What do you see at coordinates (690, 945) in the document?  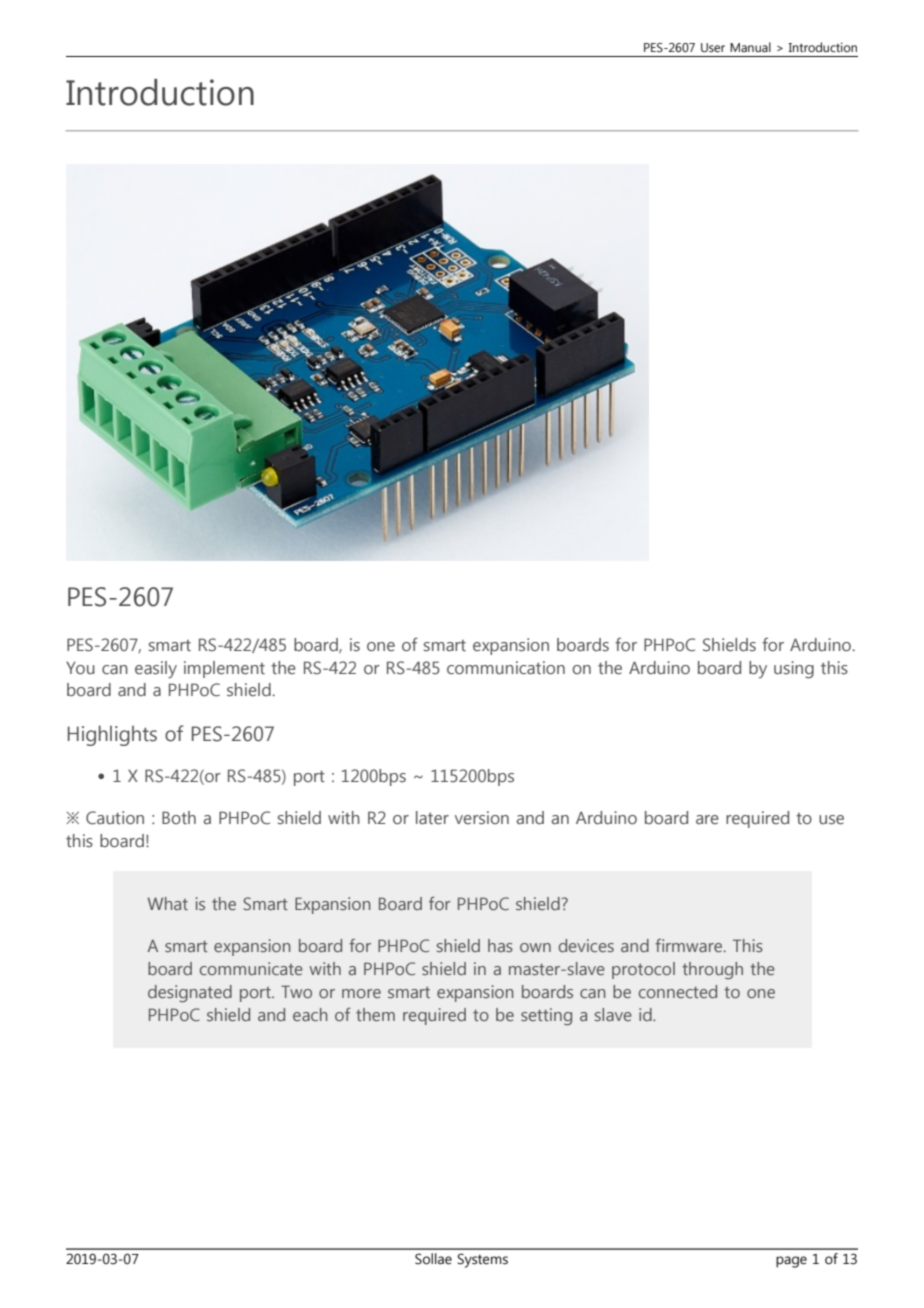 I see `firmware` at bounding box center [690, 945].
